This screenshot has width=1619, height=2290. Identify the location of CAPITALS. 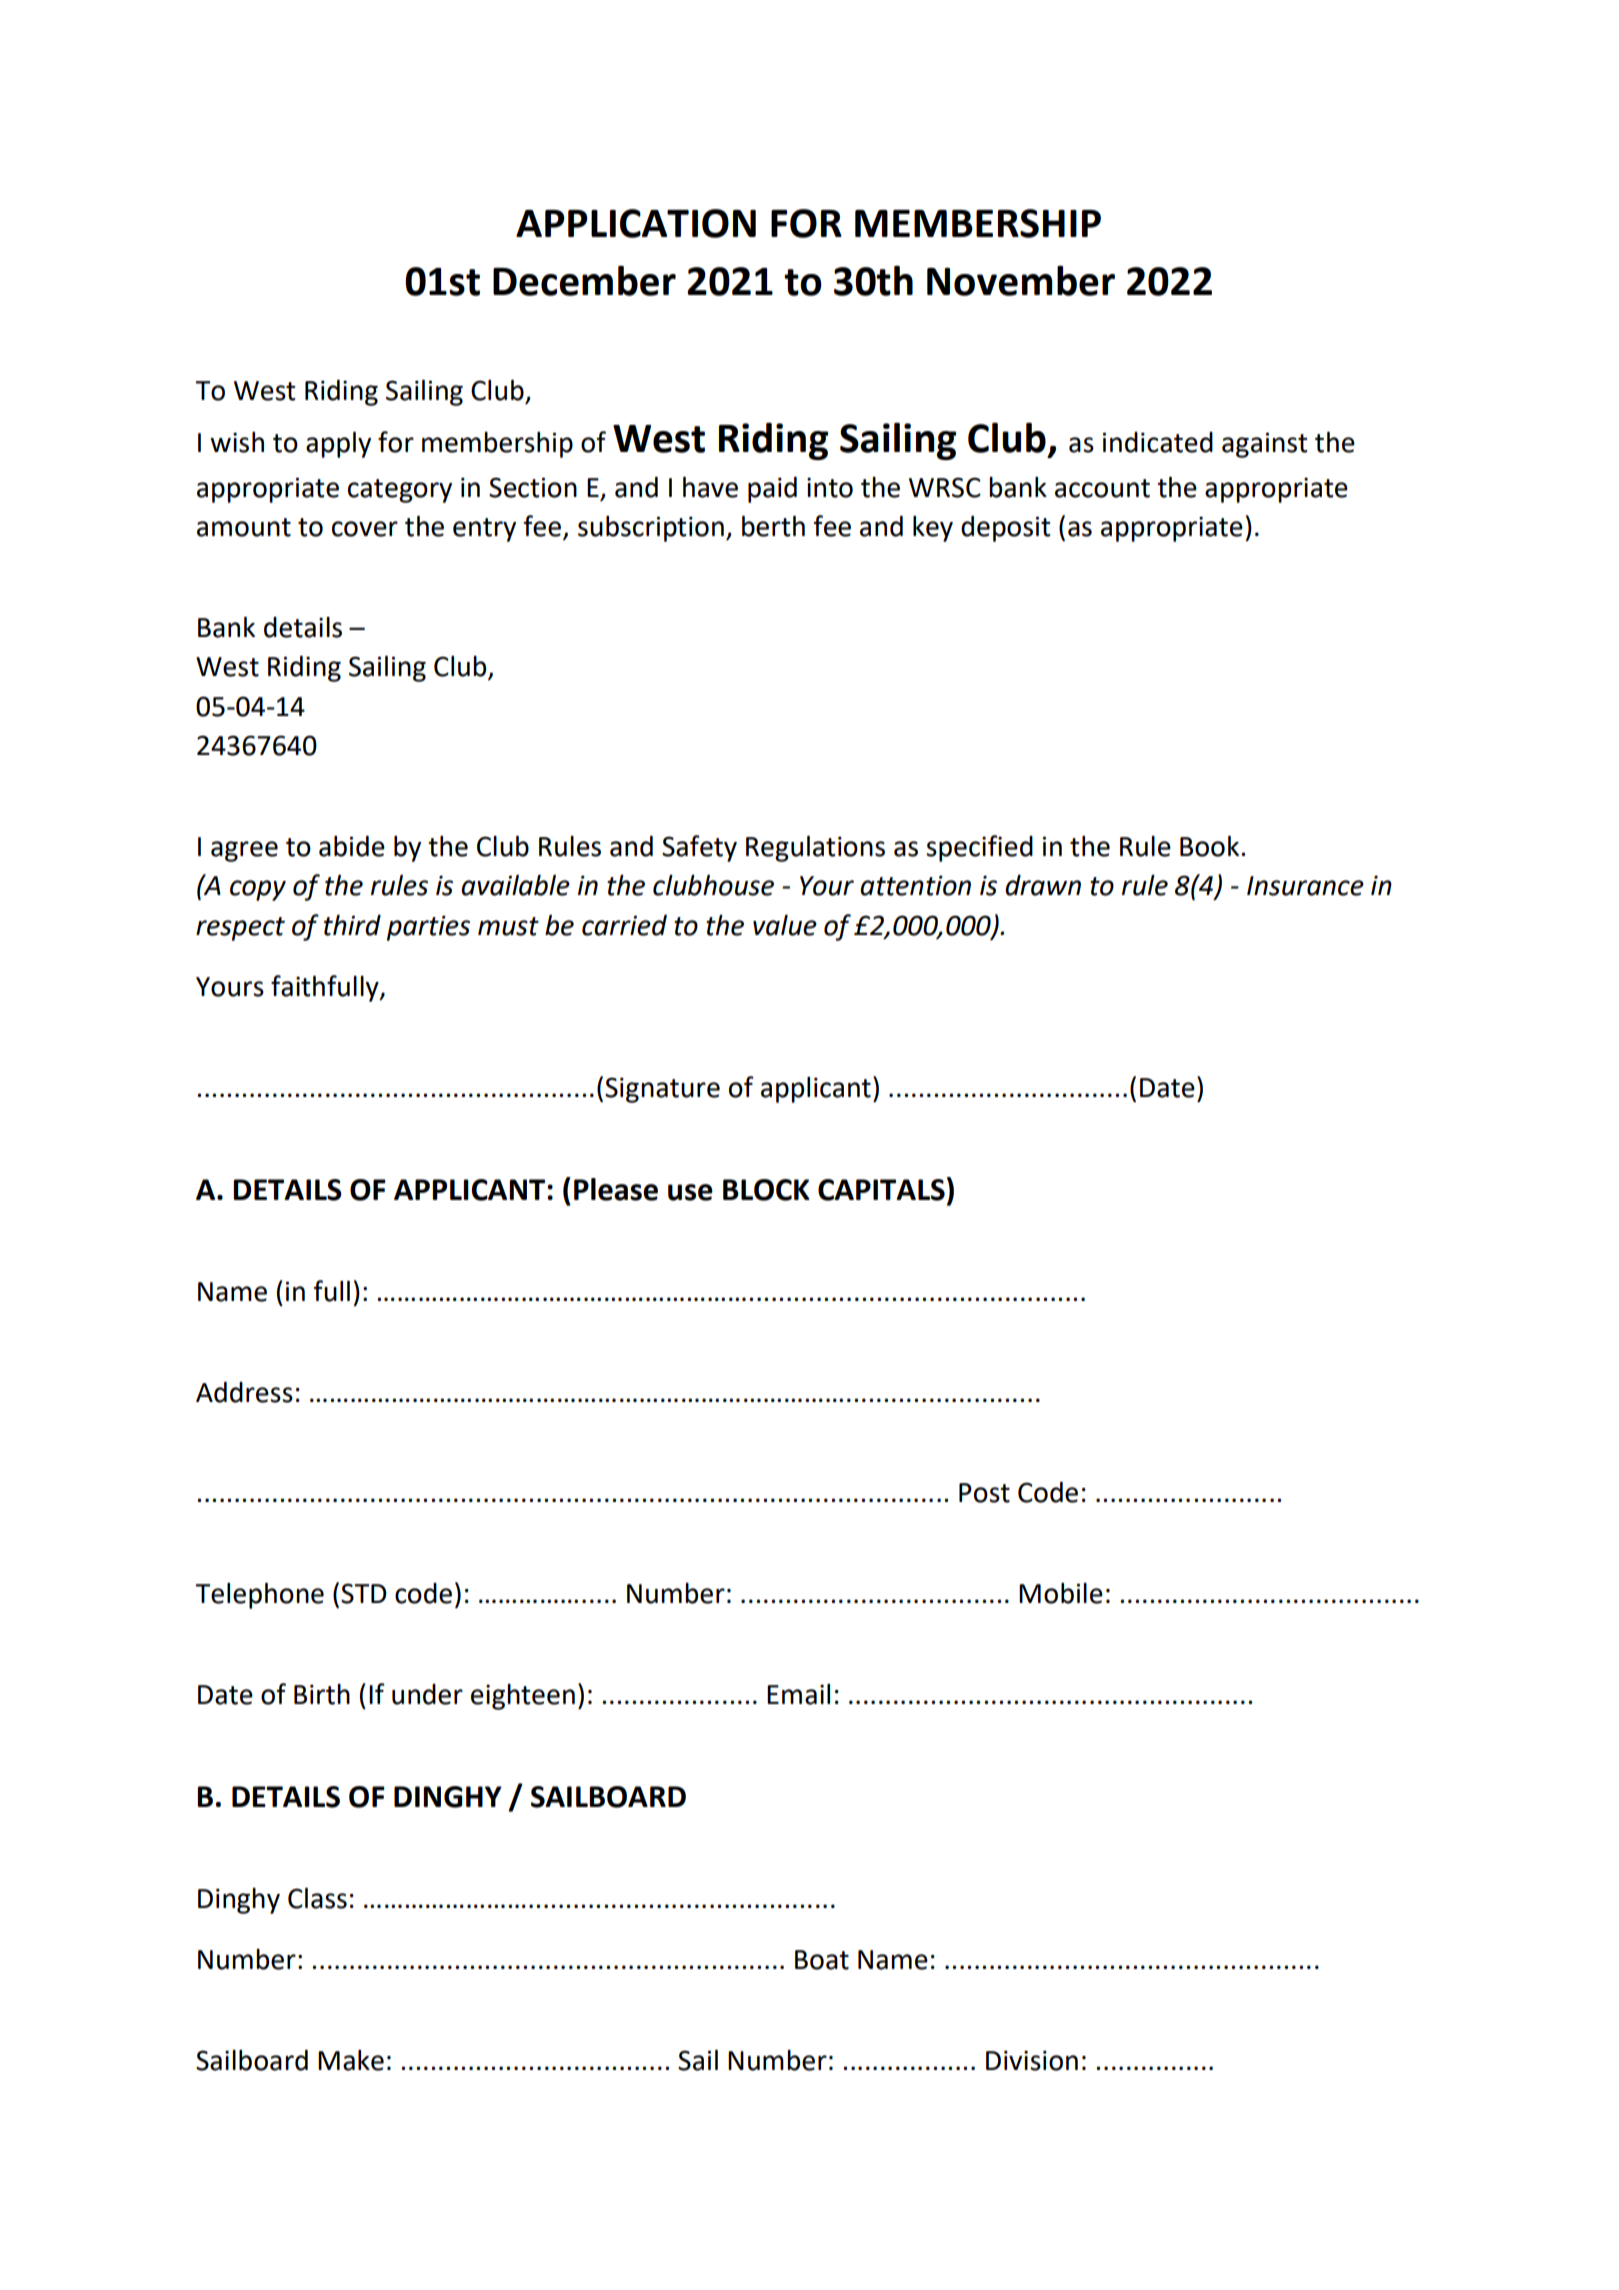
(881, 1190).
